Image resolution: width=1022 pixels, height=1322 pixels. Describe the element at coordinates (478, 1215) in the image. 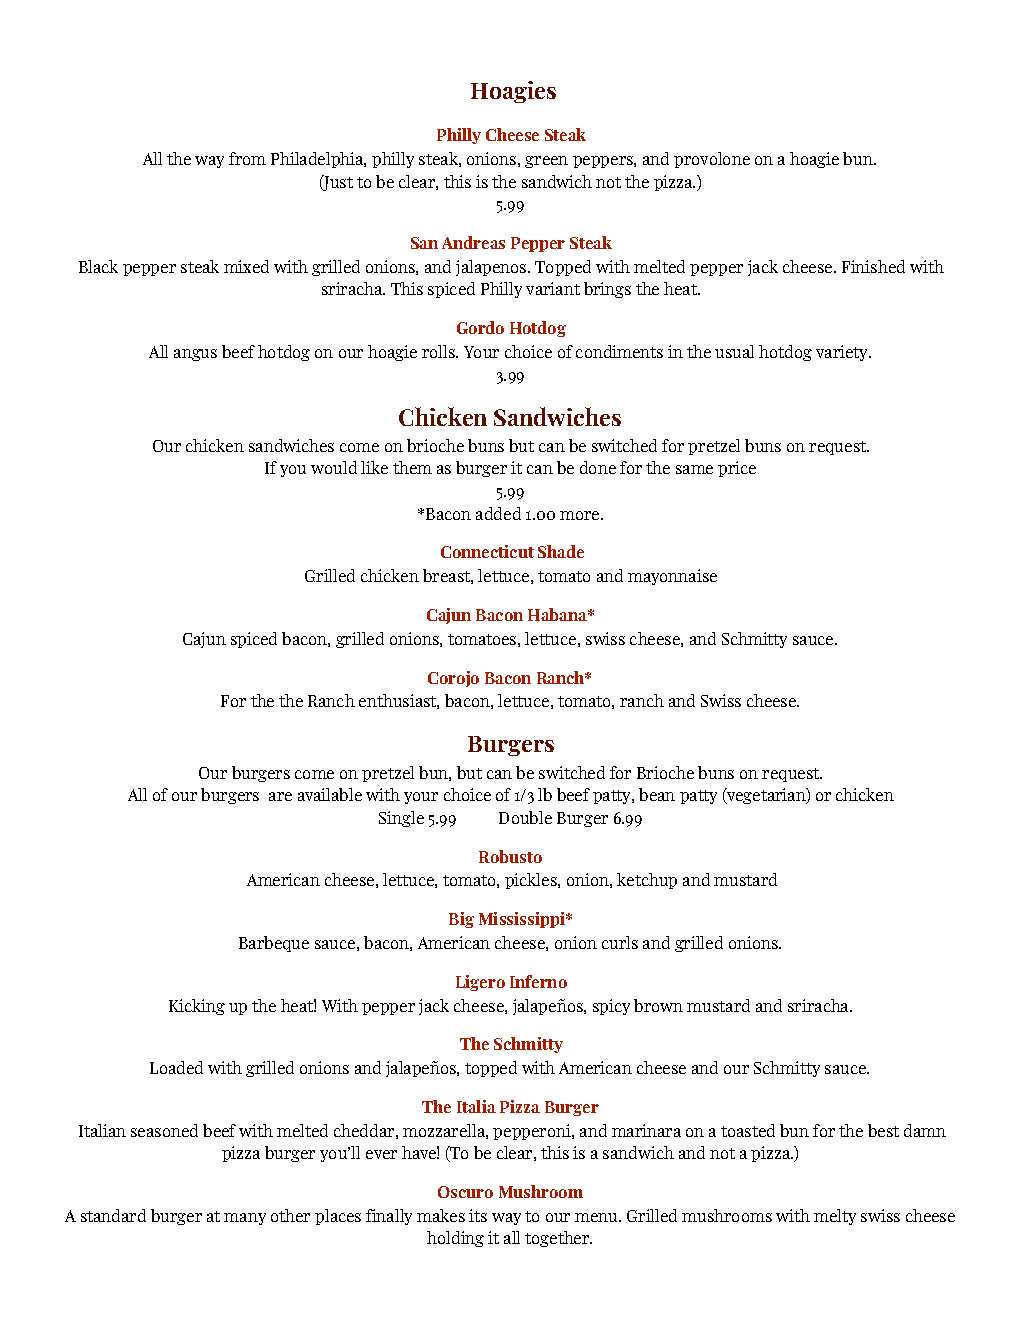

I see `its` at that location.
